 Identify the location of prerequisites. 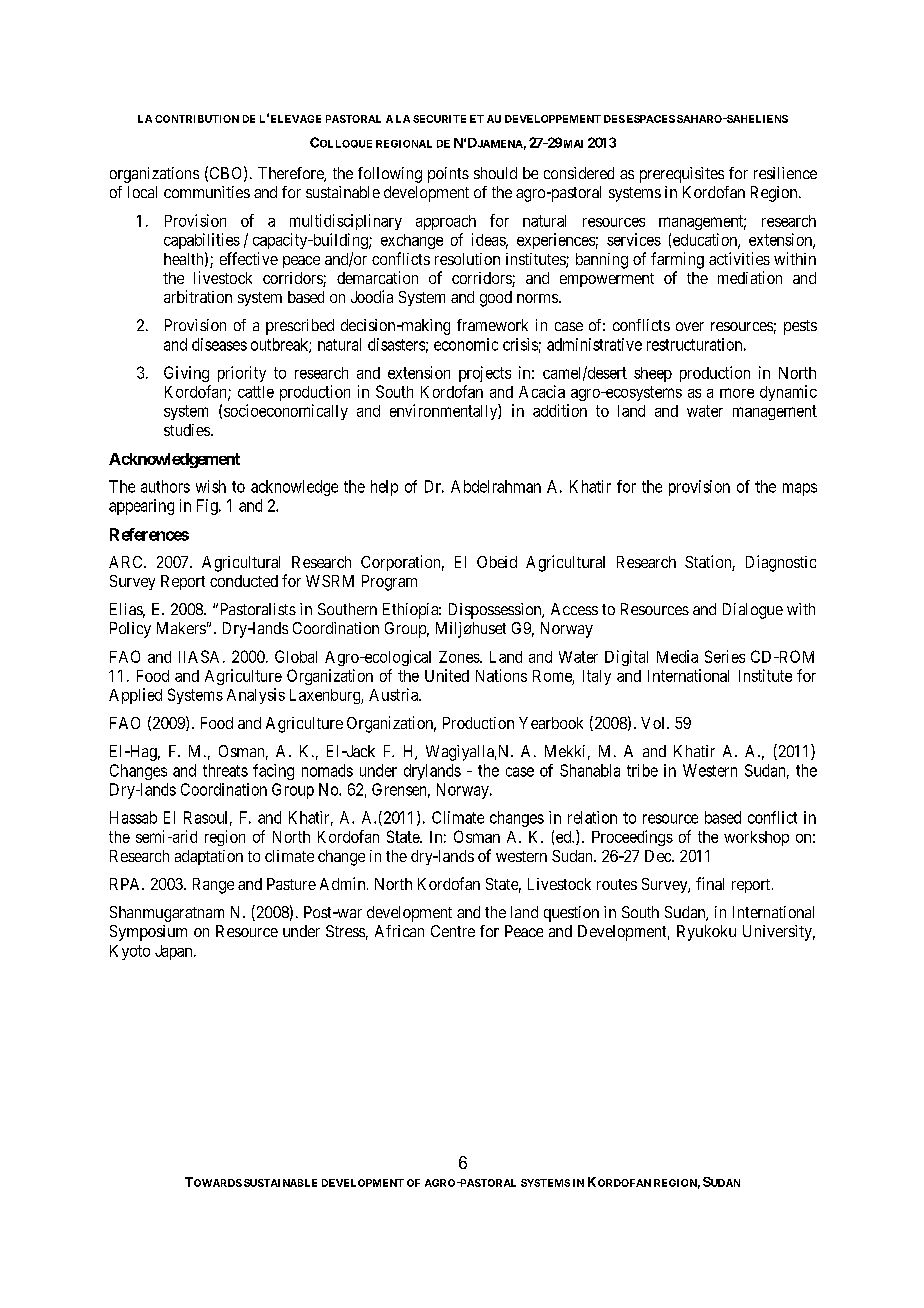
(682, 175).
